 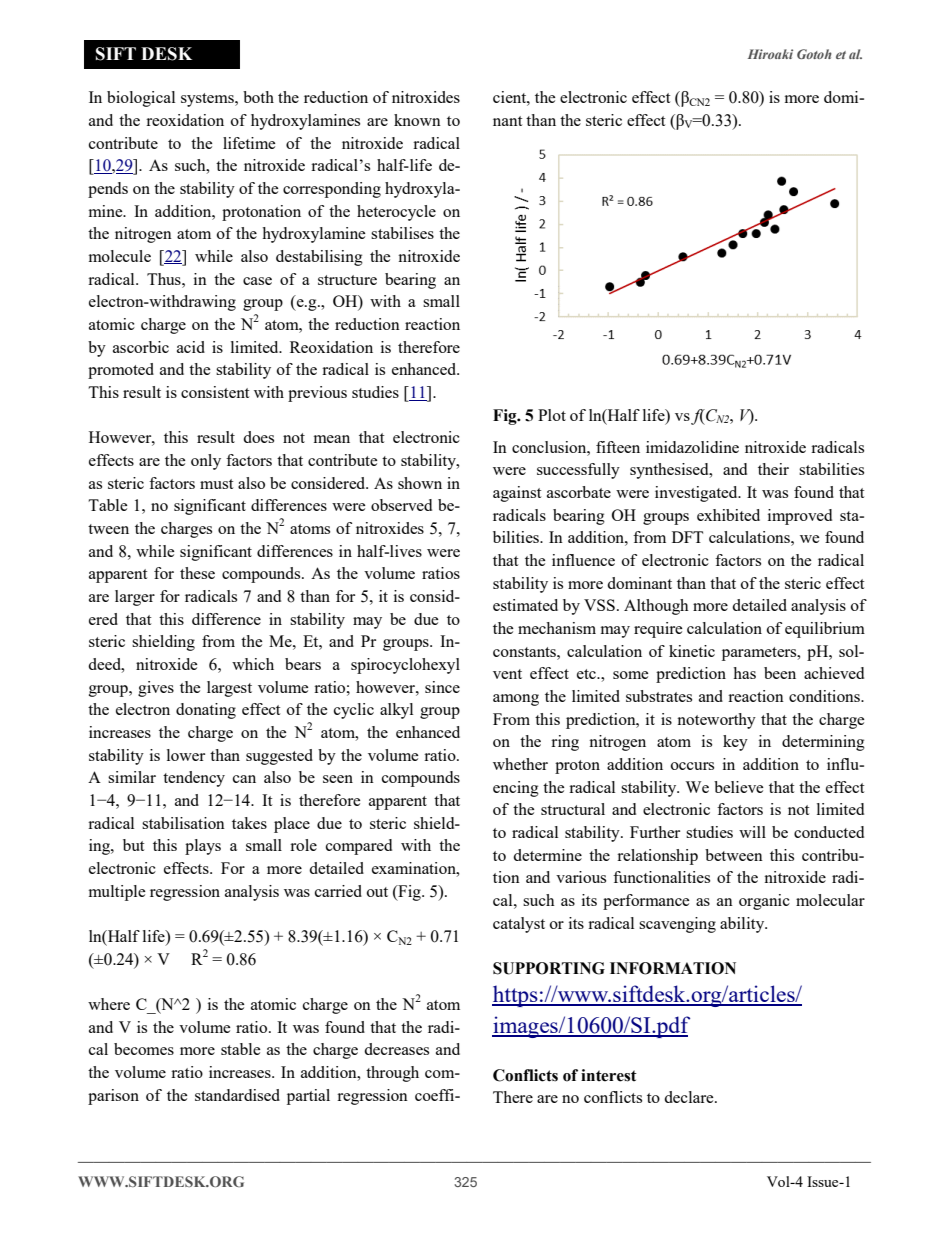 I want to click on biological, so click(x=141, y=99).
